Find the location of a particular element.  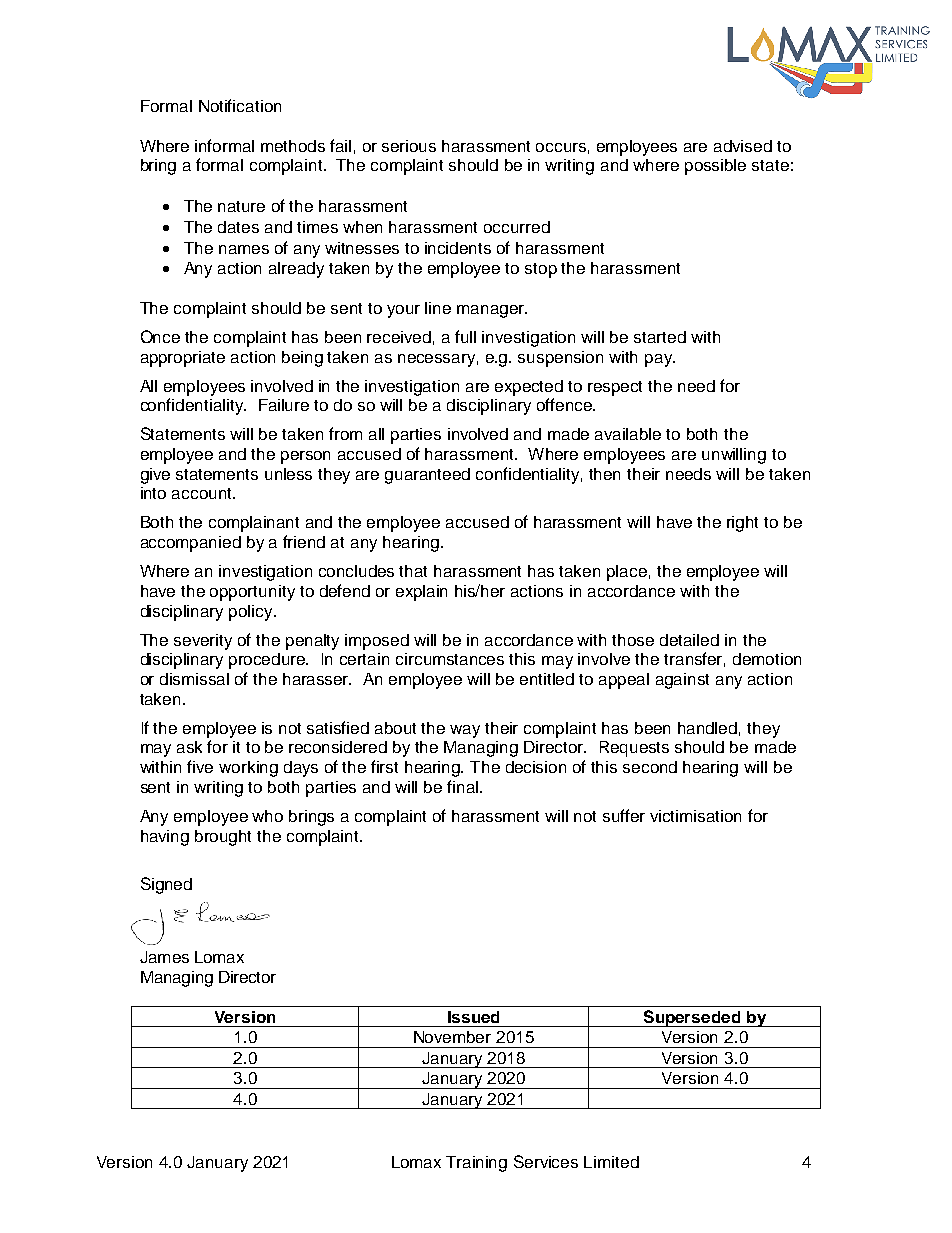

possible is located at coordinates (715, 167).
